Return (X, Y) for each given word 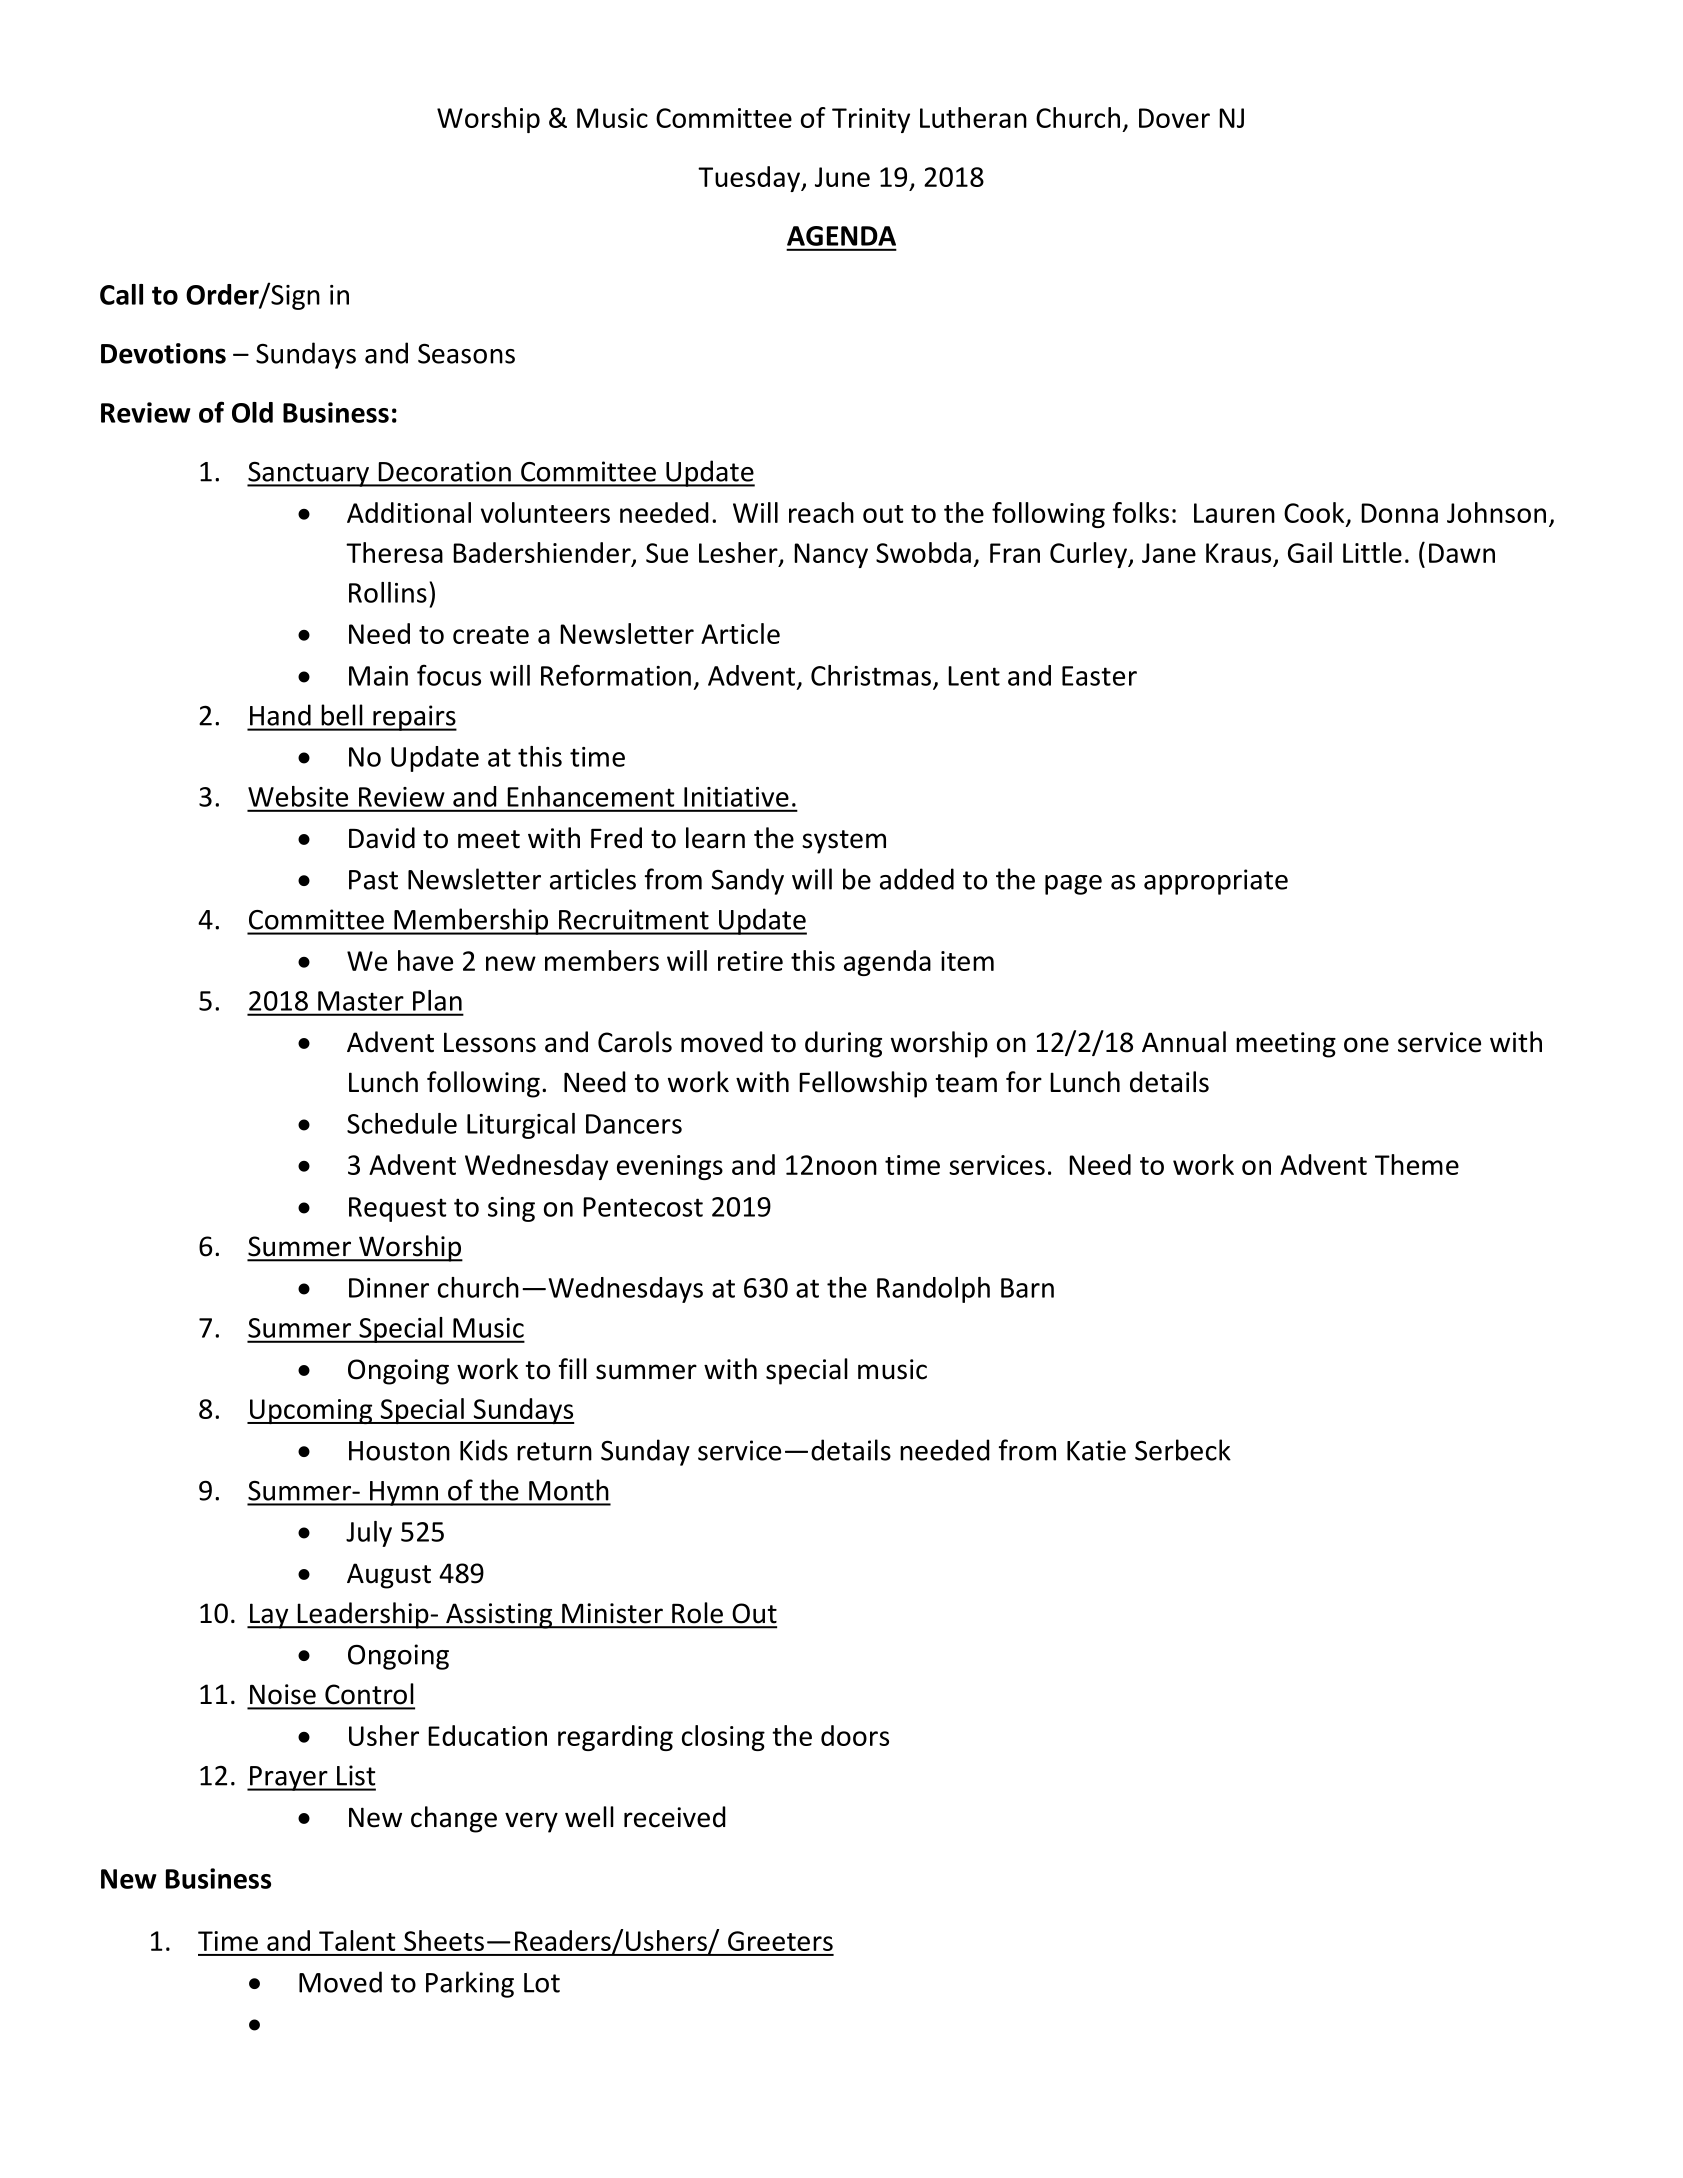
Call (121, 294)
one (1366, 1045)
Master (360, 1001)
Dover (1174, 118)
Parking (470, 1984)
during (843, 1044)
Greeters (780, 1941)
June (842, 177)
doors (855, 1735)
